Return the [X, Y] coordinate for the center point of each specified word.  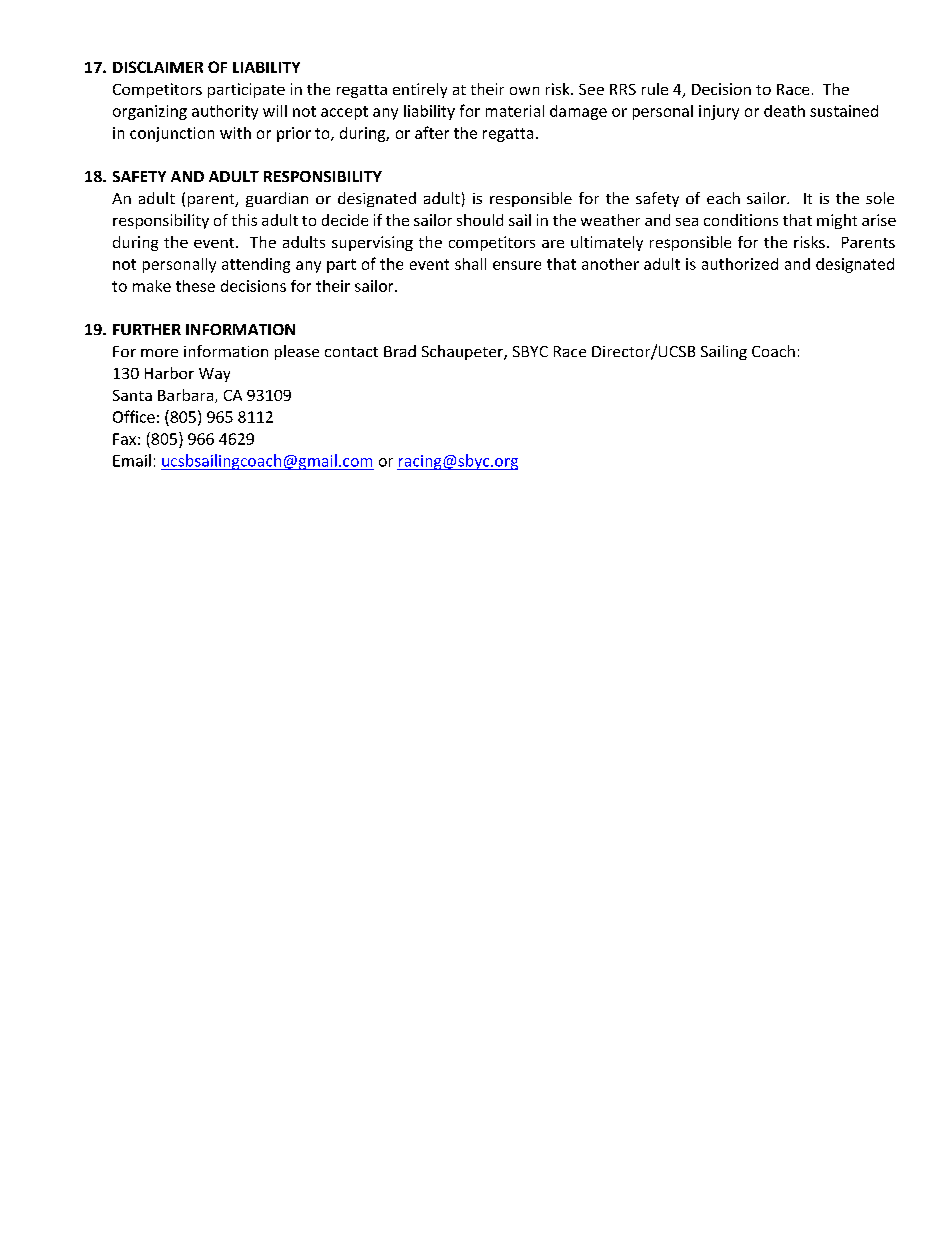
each [723, 198]
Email [132, 460]
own [524, 91]
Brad [400, 351]
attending [256, 265]
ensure [517, 265]
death [784, 111]
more [159, 353]
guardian [277, 199]
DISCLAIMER [158, 67]
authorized [740, 264]
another [610, 264]
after [432, 132]
